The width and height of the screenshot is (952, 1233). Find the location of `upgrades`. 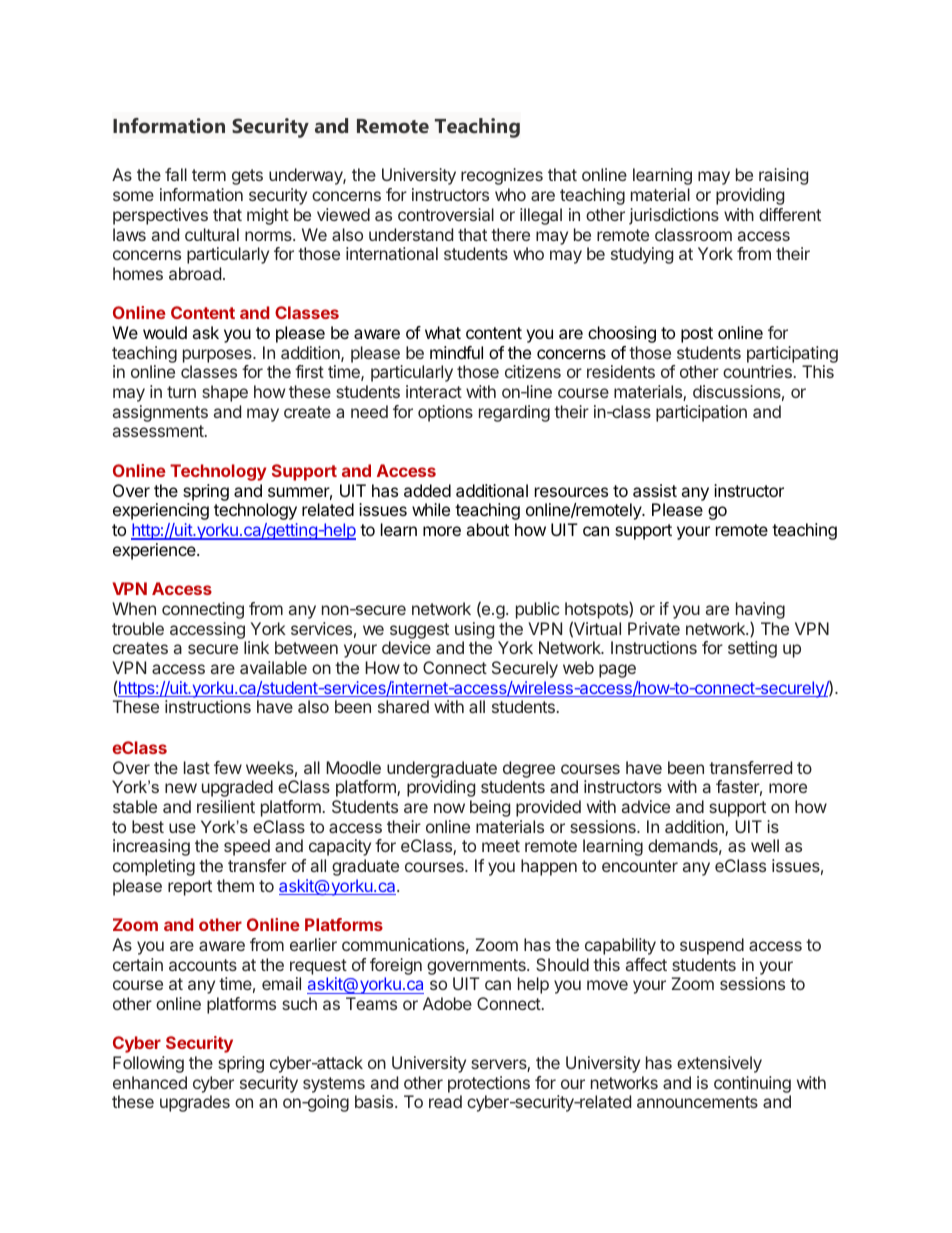

upgrades is located at coordinates (195, 1103).
